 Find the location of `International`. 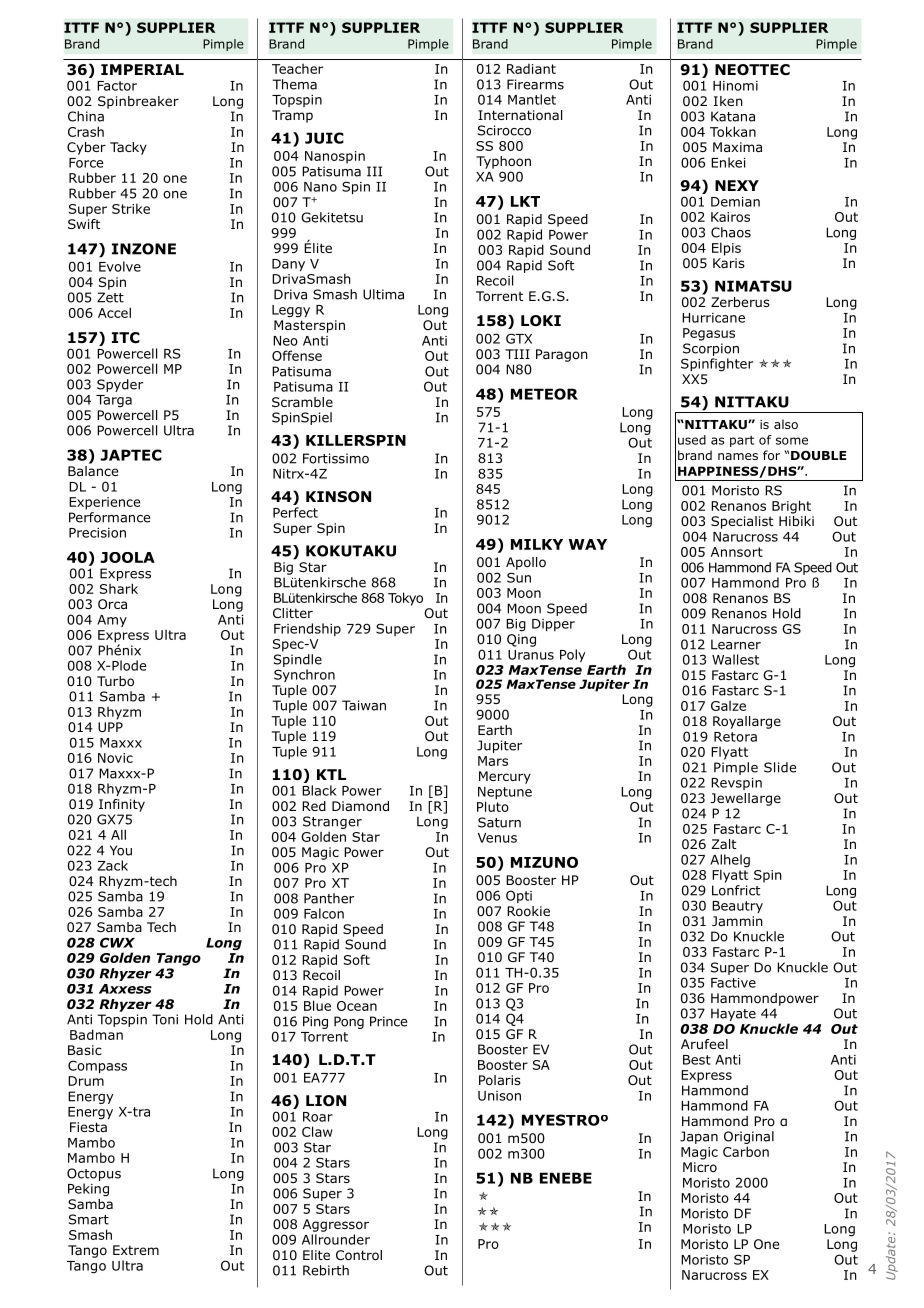

International is located at coordinates (520, 115).
